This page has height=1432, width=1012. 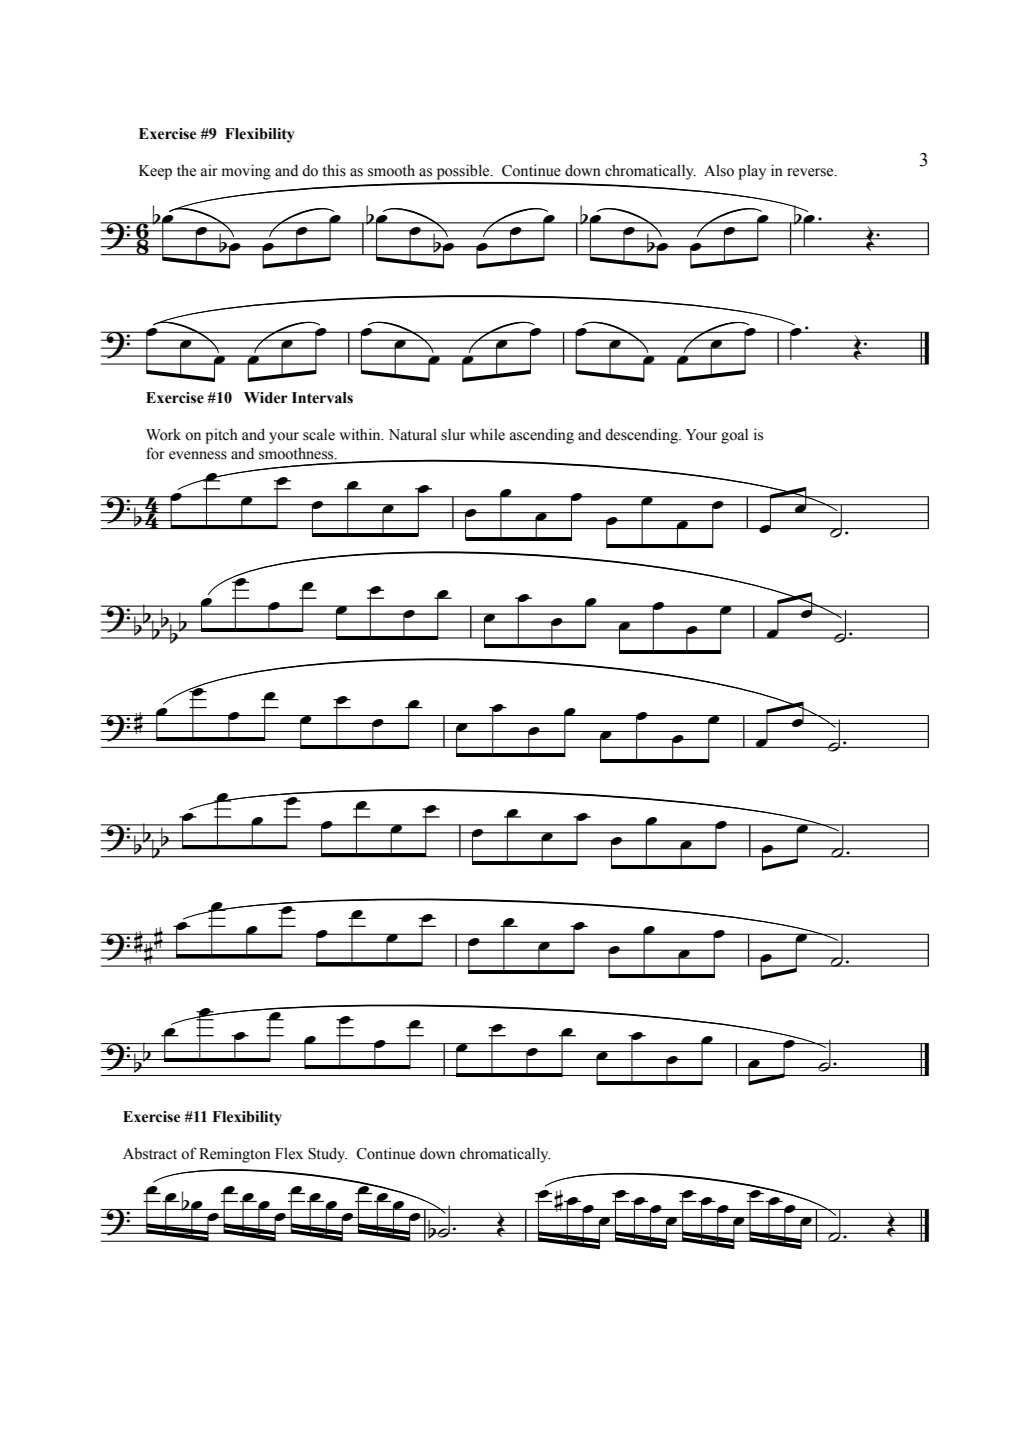 What do you see at coordinates (246, 172) in the page?
I see `moving` at bounding box center [246, 172].
